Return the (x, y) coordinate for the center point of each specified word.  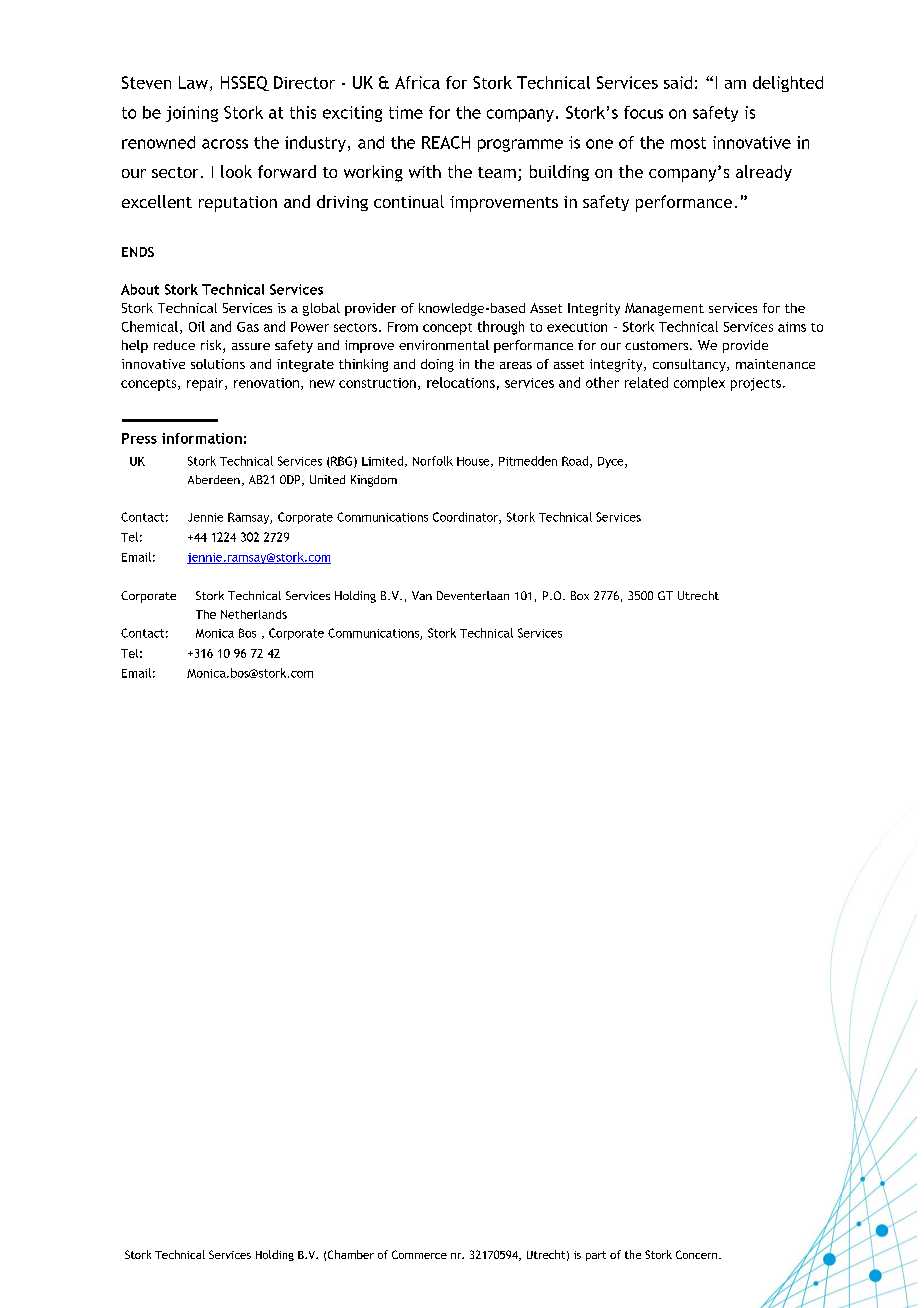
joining (192, 114)
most (688, 143)
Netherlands (254, 614)
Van (422, 595)
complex (699, 384)
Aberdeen (214, 479)
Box (580, 595)
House (474, 462)
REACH (446, 142)
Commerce (419, 1254)
